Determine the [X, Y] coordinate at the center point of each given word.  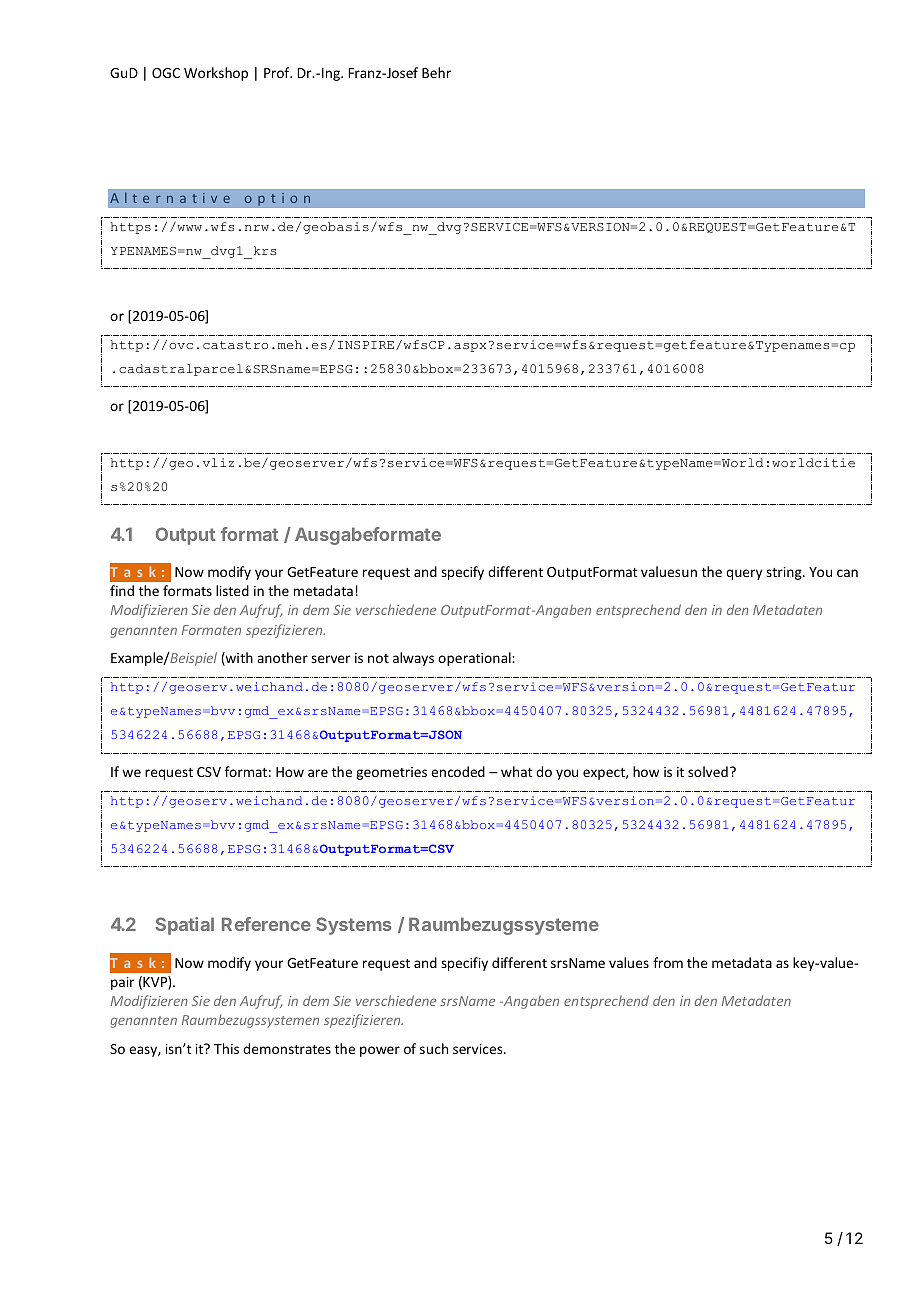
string [785, 573]
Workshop [216, 74]
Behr [436, 72]
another [282, 657]
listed [232, 590]
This [226, 1048]
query [744, 574]
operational [475, 659]
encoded [458, 771]
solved [708, 771]
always [413, 659]
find [122, 590]
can [847, 573]
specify [462, 573]
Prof [278, 72]
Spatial [185, 926]
